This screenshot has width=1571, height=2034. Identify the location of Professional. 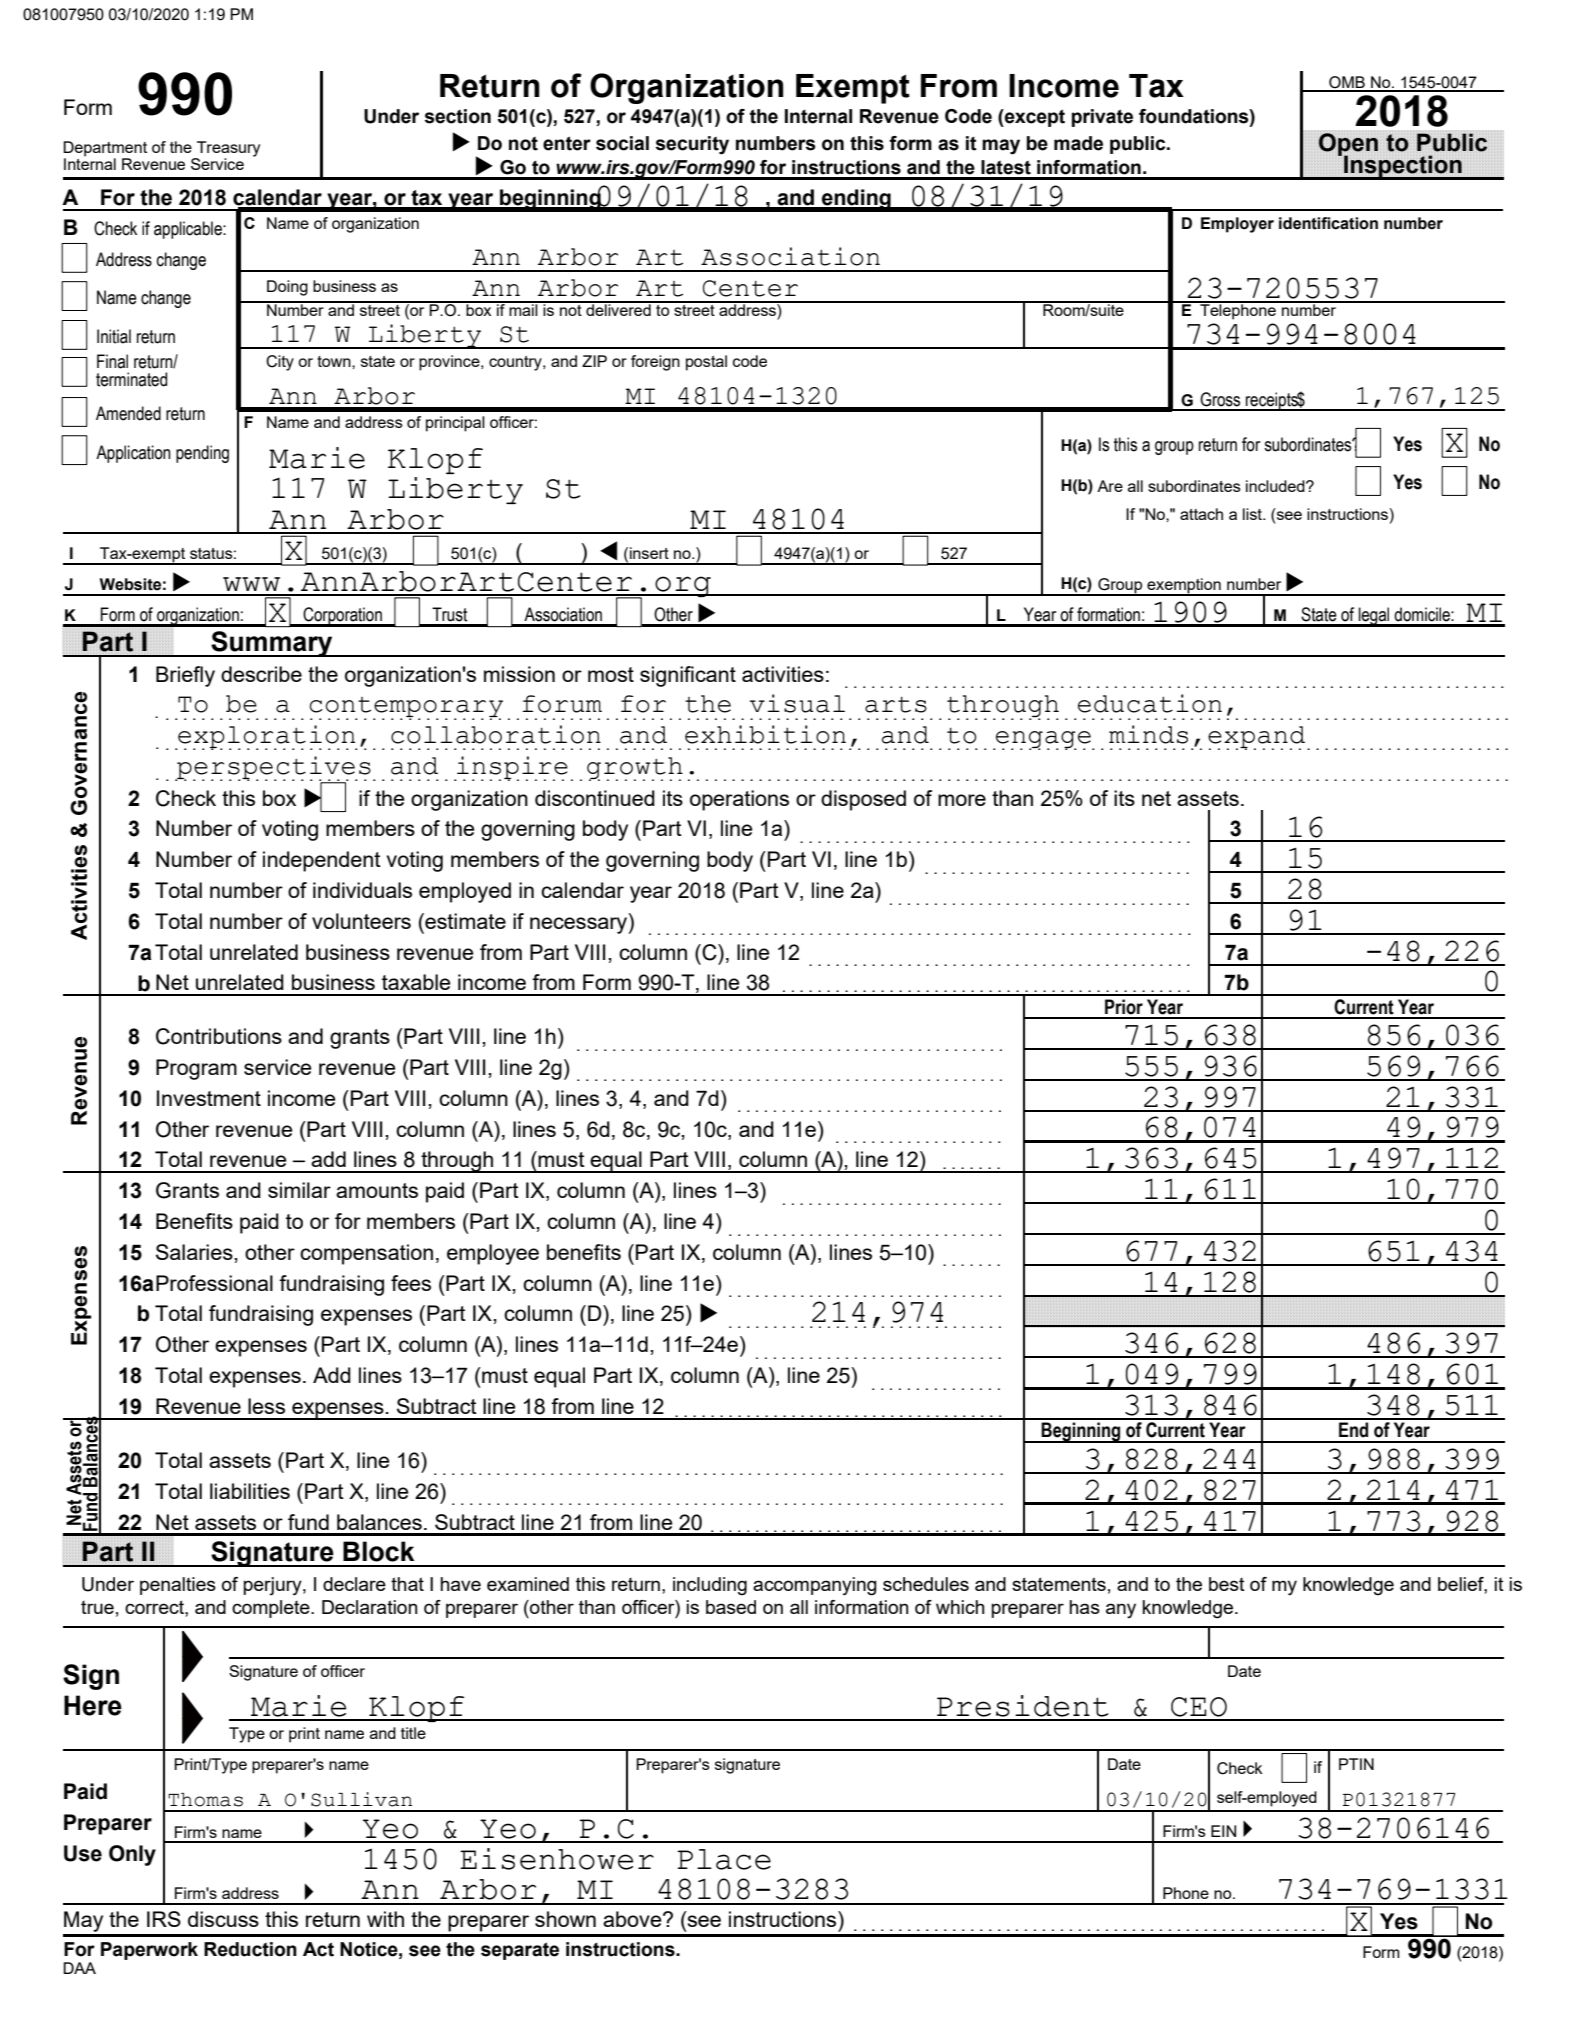
(214, 1283).
